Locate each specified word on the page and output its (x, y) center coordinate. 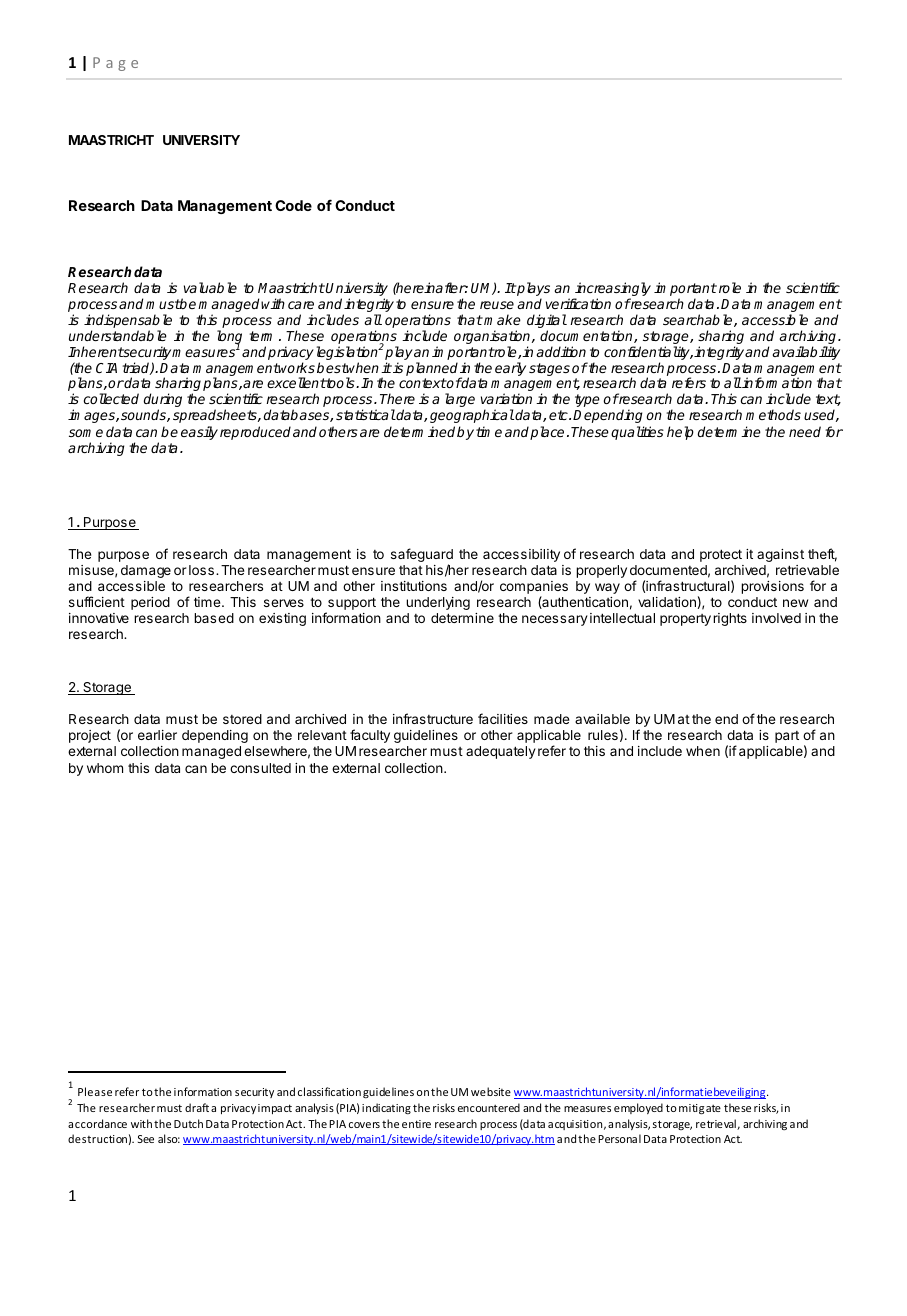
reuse (497, 305)
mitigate (700, 1109)
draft (197, 1107)
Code (293, 205)
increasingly (612, 290)
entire (416, 1124)
